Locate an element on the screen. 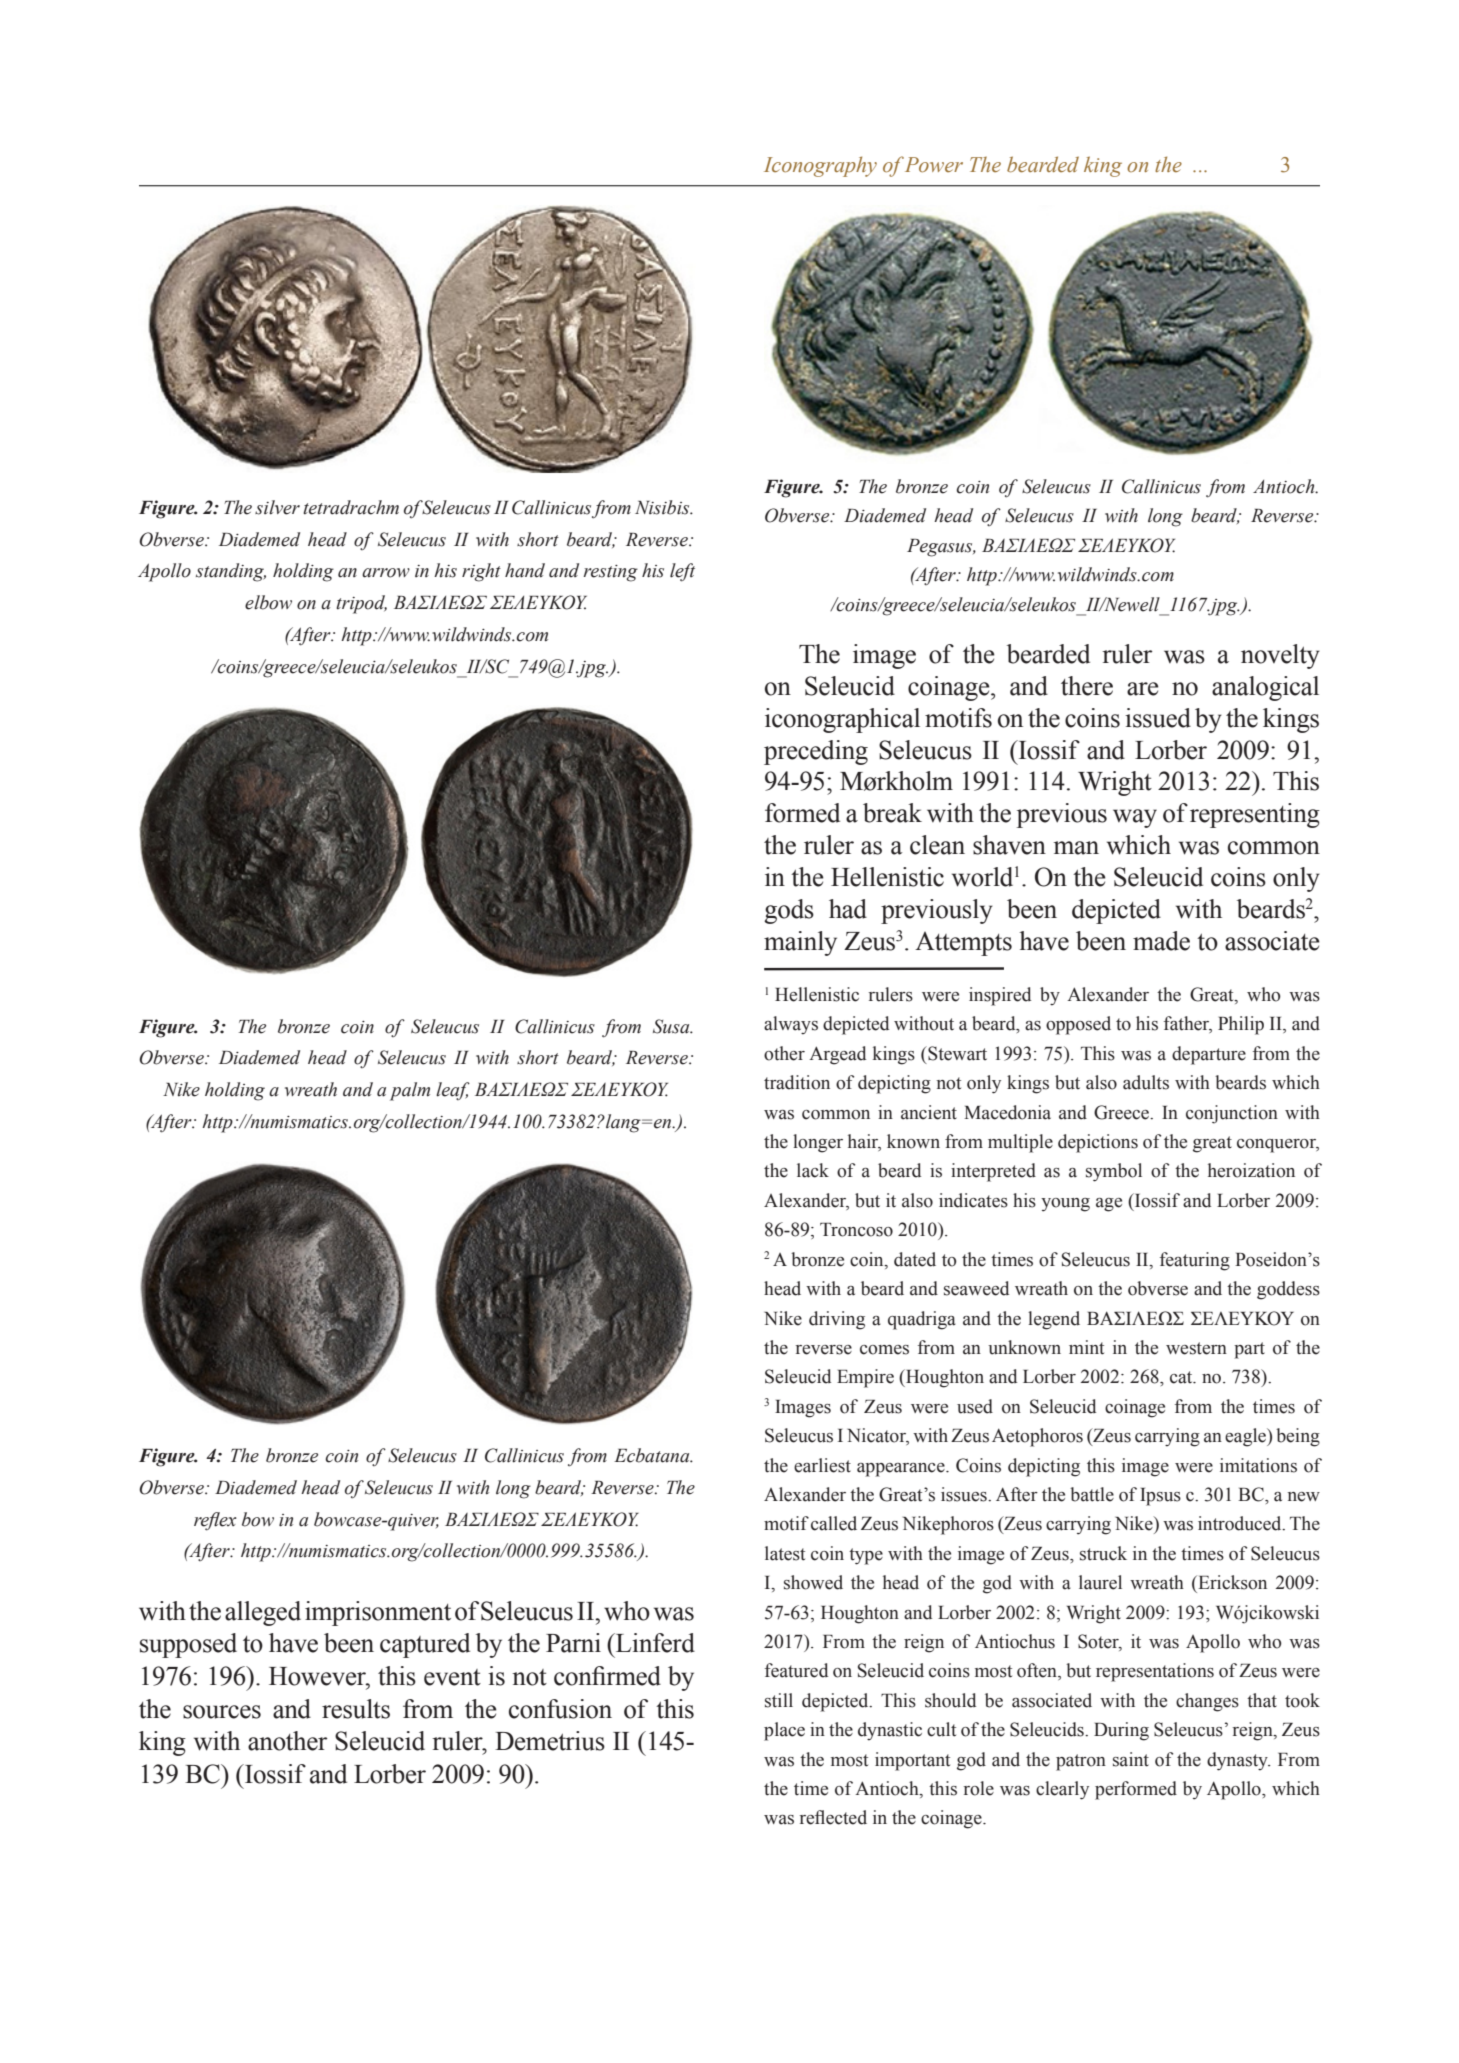  Power is located at coordinates (934, 165).
